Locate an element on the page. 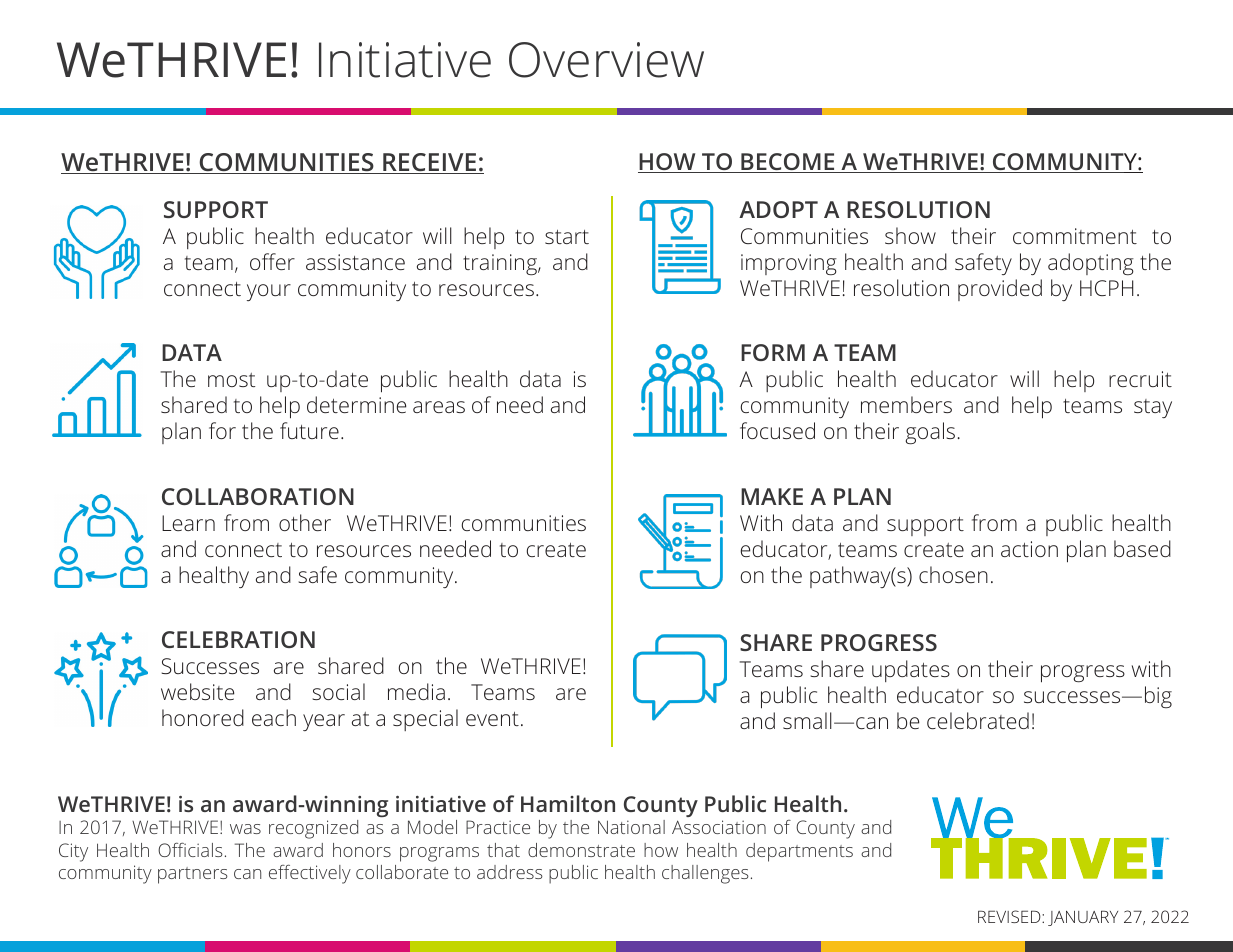  MAKE is located at coordinates (772, 496).
